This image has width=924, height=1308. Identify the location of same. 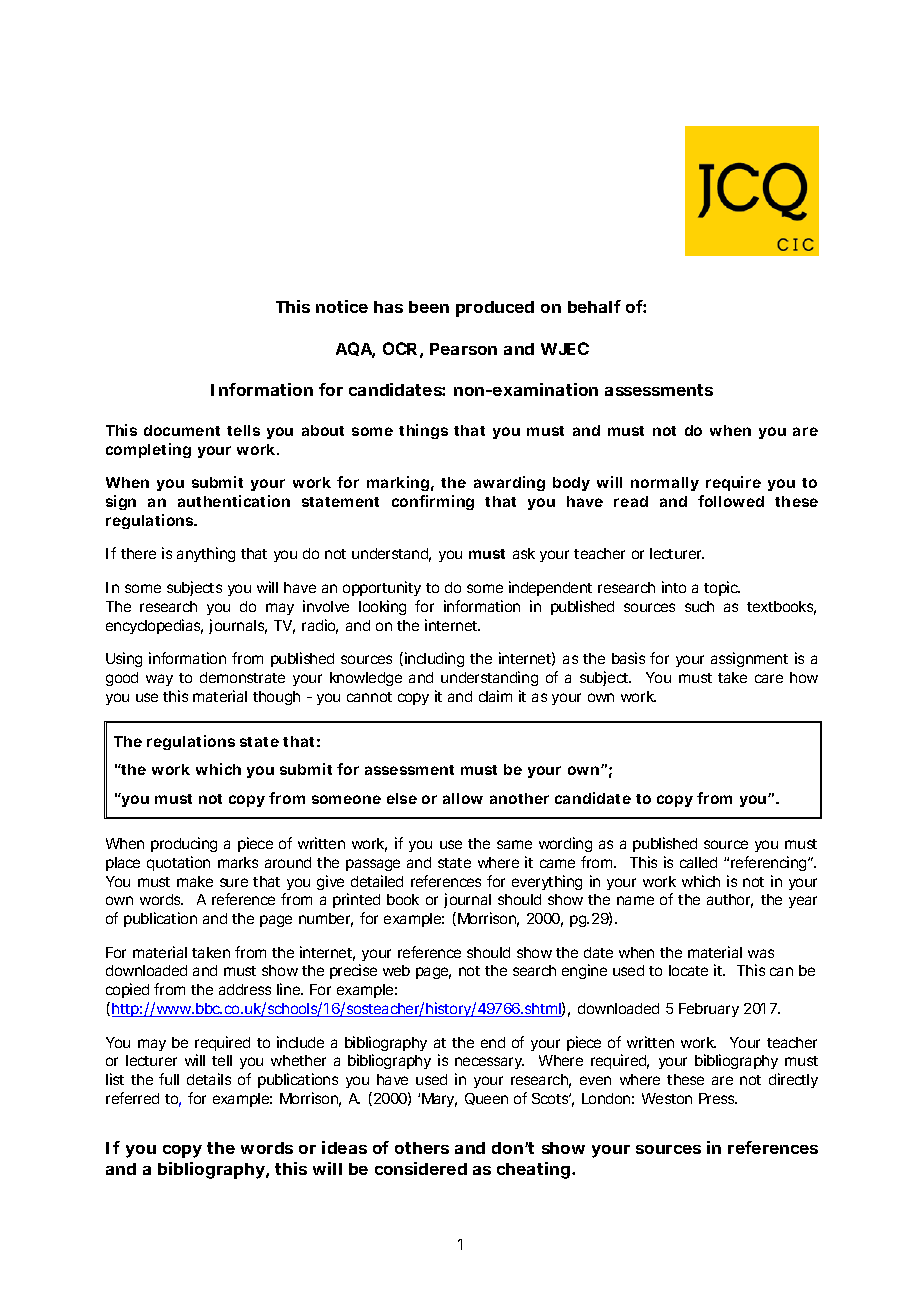
(514, 844).
